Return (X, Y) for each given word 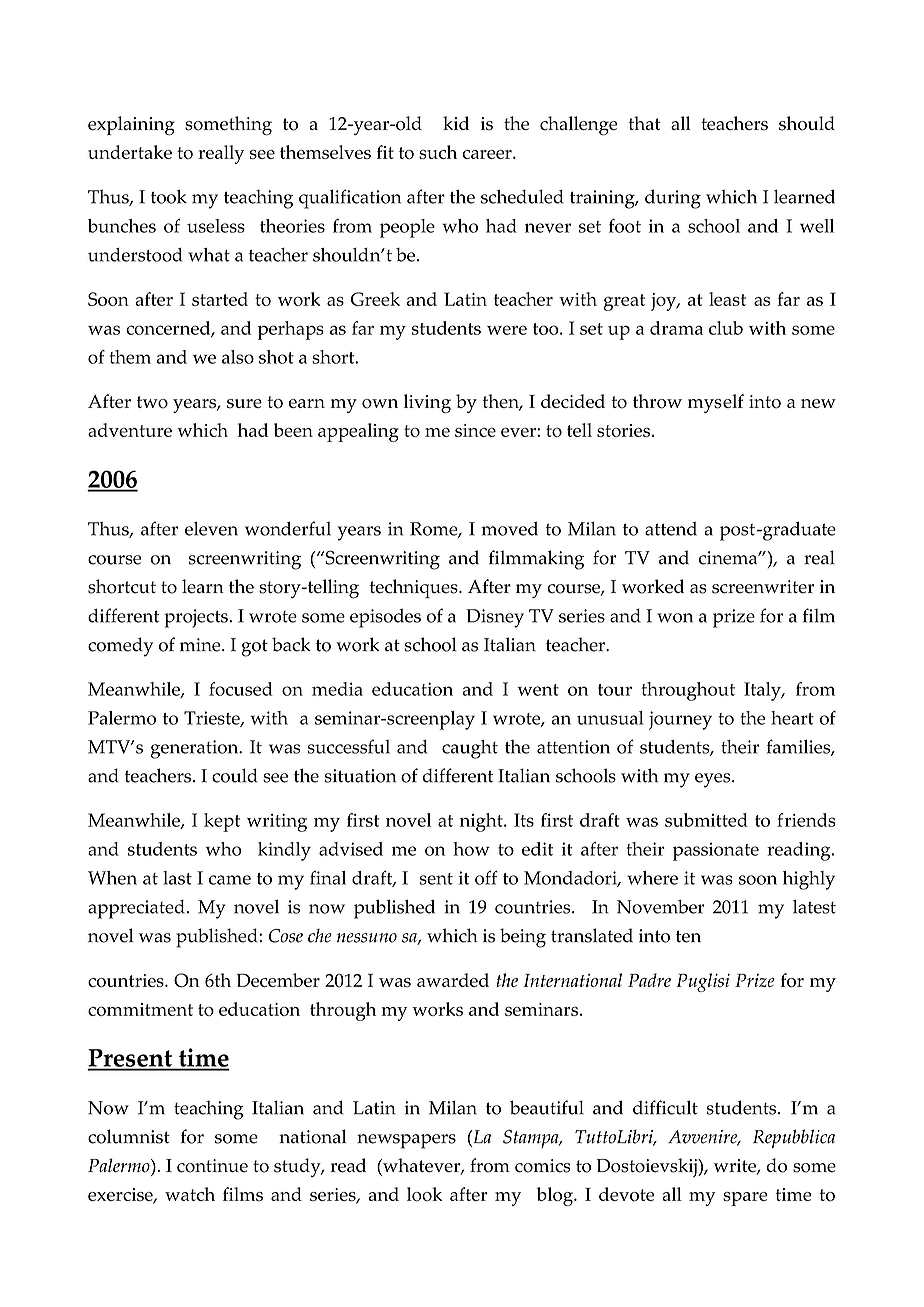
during (673, 199)
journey (680, 720)
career (488, 154)
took (169, 196)
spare (745, 1199)
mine (201, 645)
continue (212, 1166)
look (424, 1194)
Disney (495, 618)
